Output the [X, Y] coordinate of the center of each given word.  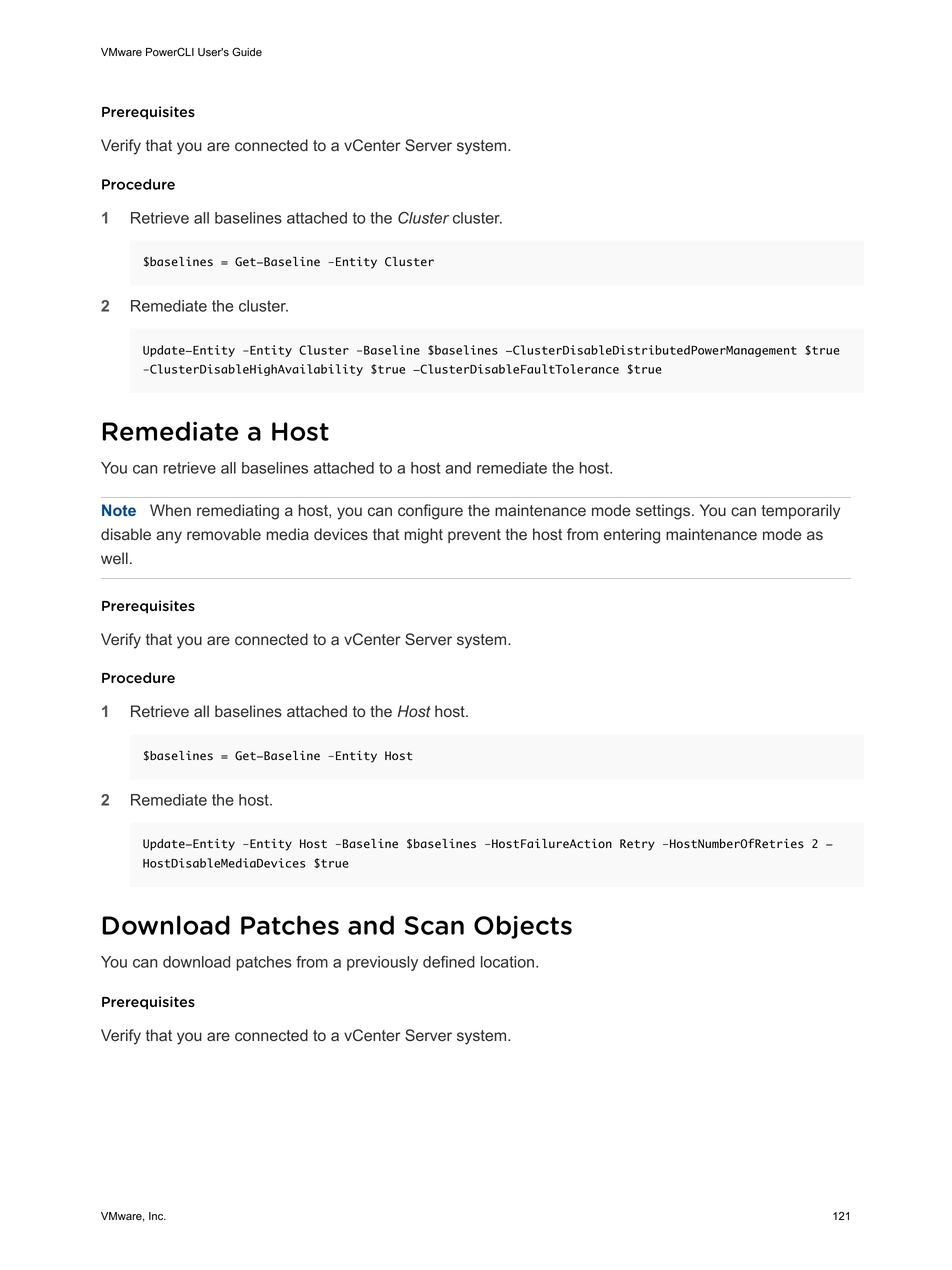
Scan [434, 925]
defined [449, 962]
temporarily [800, 512]
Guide [247, 52]
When [170, 510]
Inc [157, 1216]
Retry [637, 845]
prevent [474, 536]
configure [430, 512]
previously [382, 963]
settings [664, 512]
